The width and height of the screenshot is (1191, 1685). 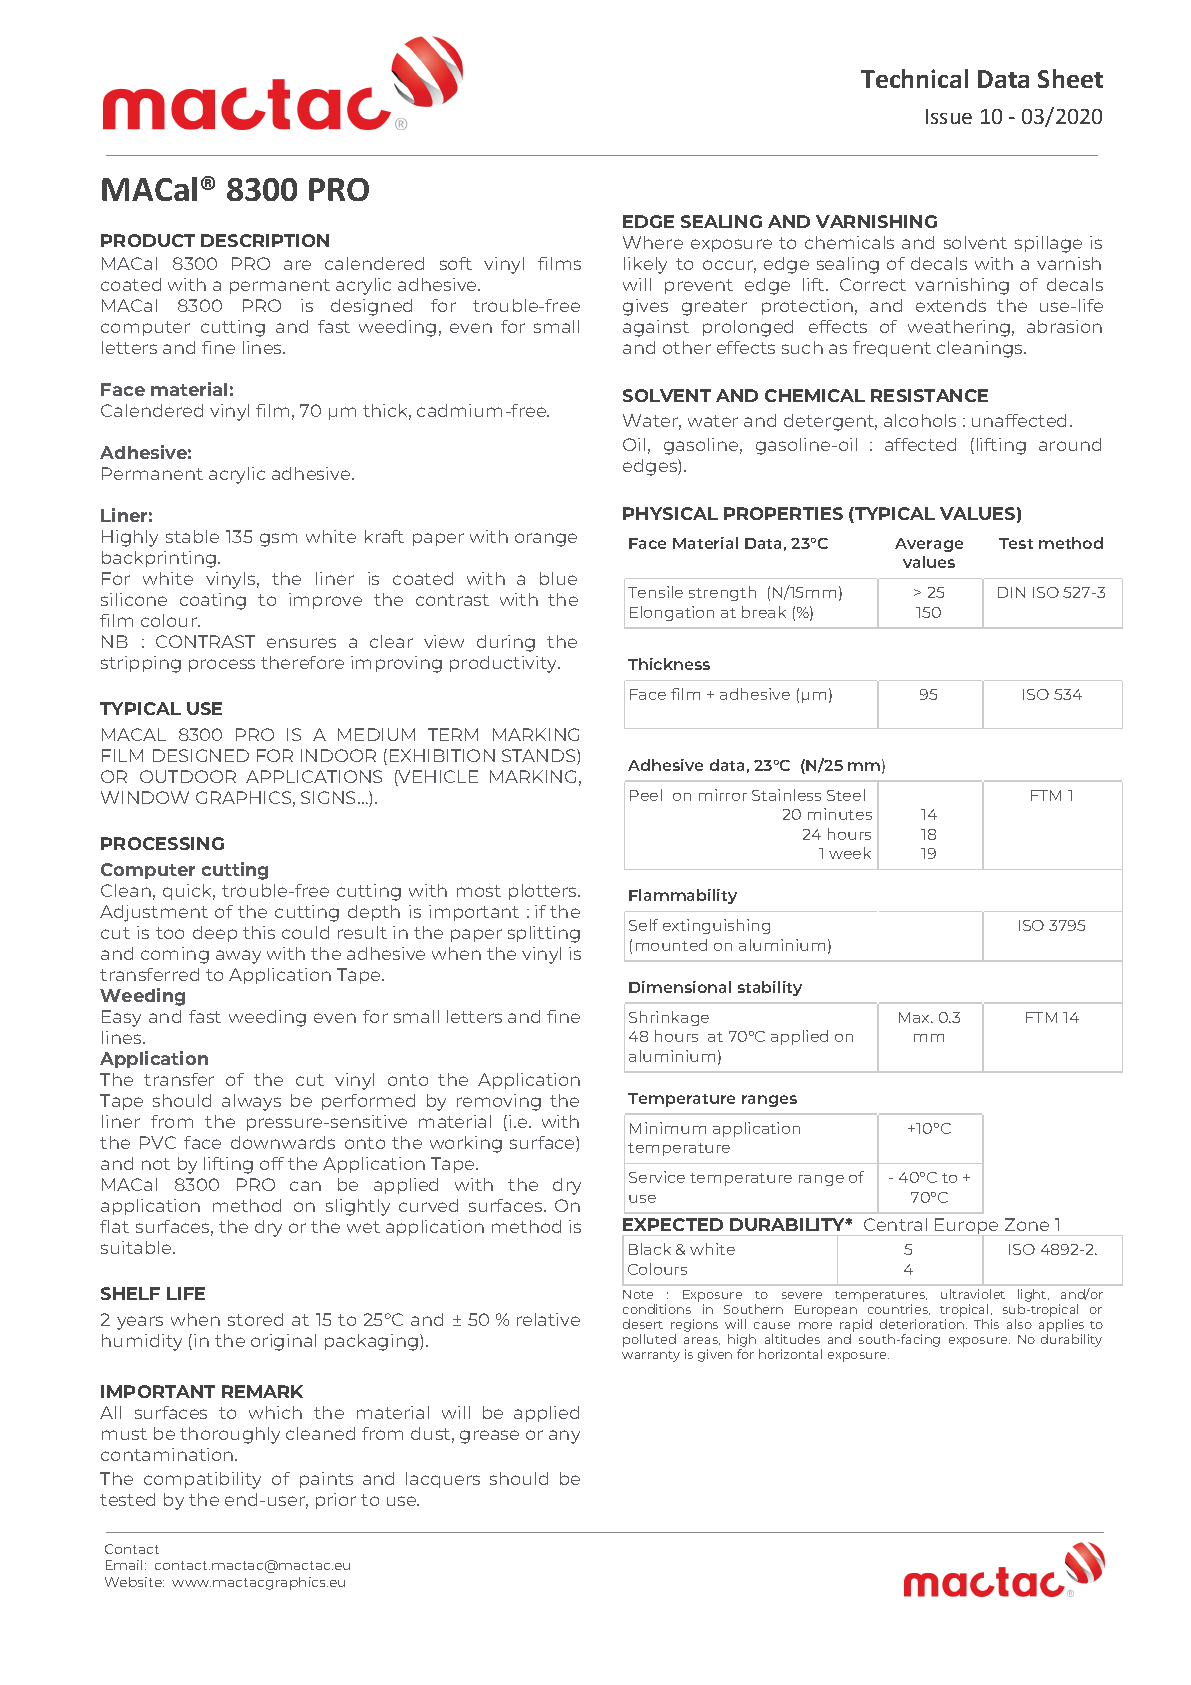 I want to click on compatibility, so click(x=202, y=1480).
